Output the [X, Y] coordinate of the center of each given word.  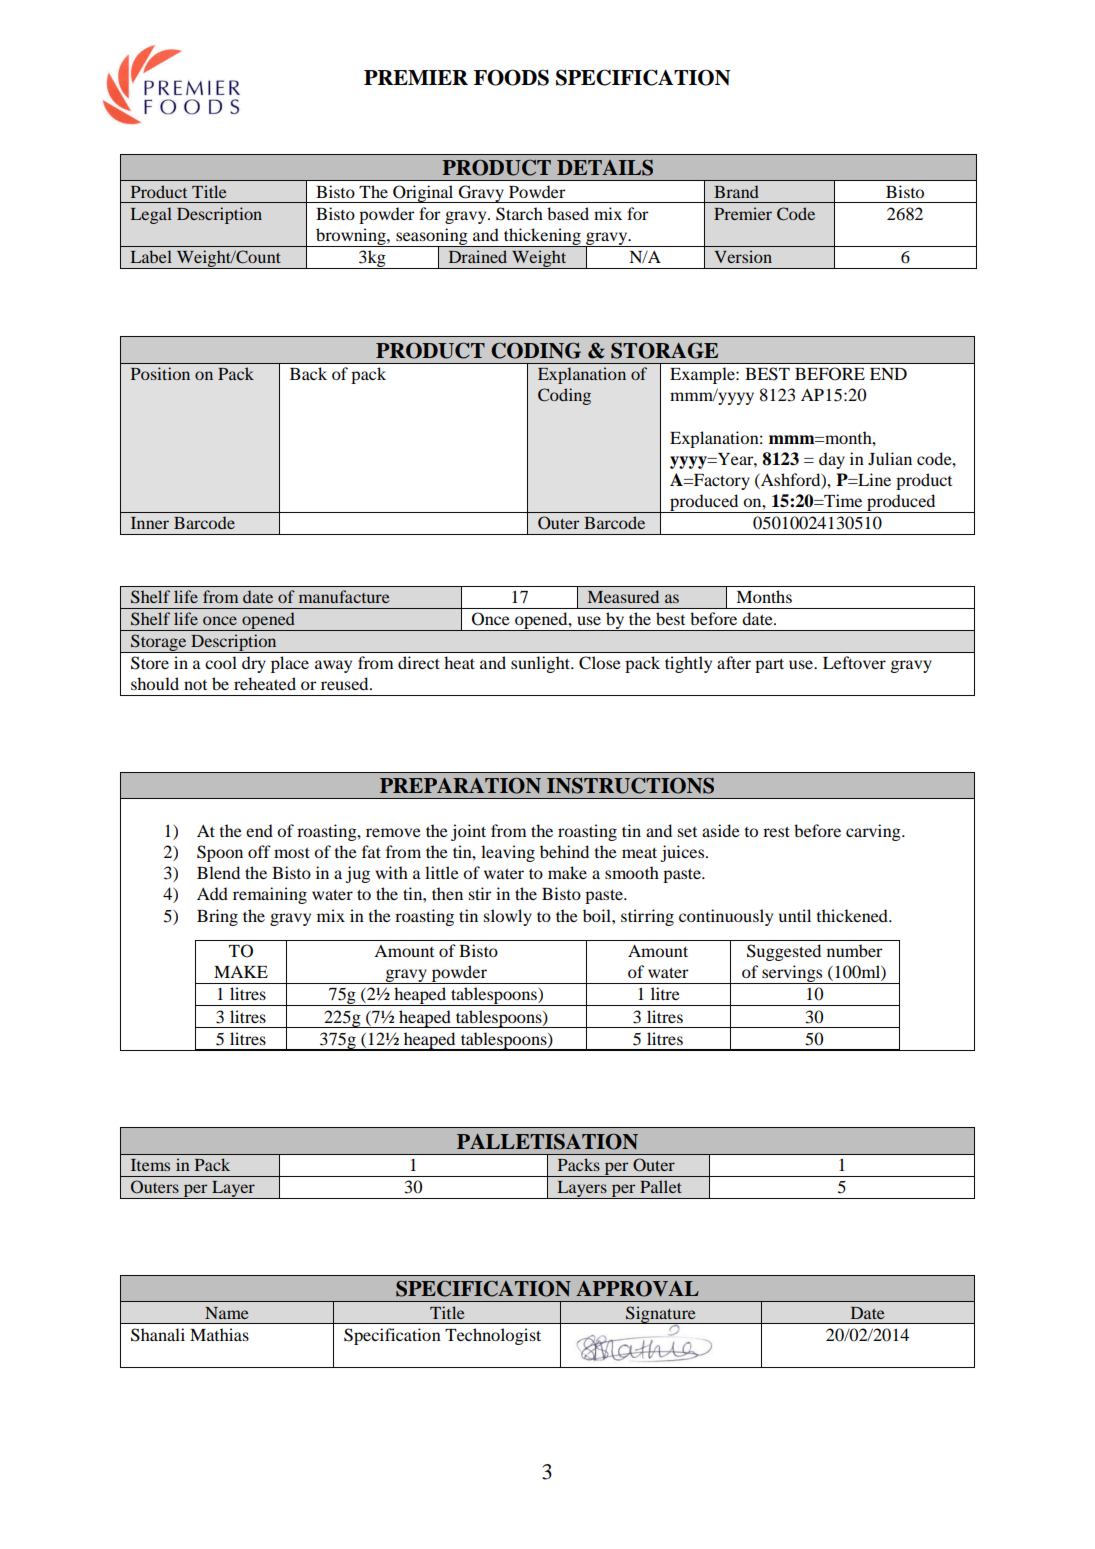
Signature [661, 1315]
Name [227, 1313]
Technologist [493, 1336]
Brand [736, 191]
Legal [151, 215]
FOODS [511, 77]
